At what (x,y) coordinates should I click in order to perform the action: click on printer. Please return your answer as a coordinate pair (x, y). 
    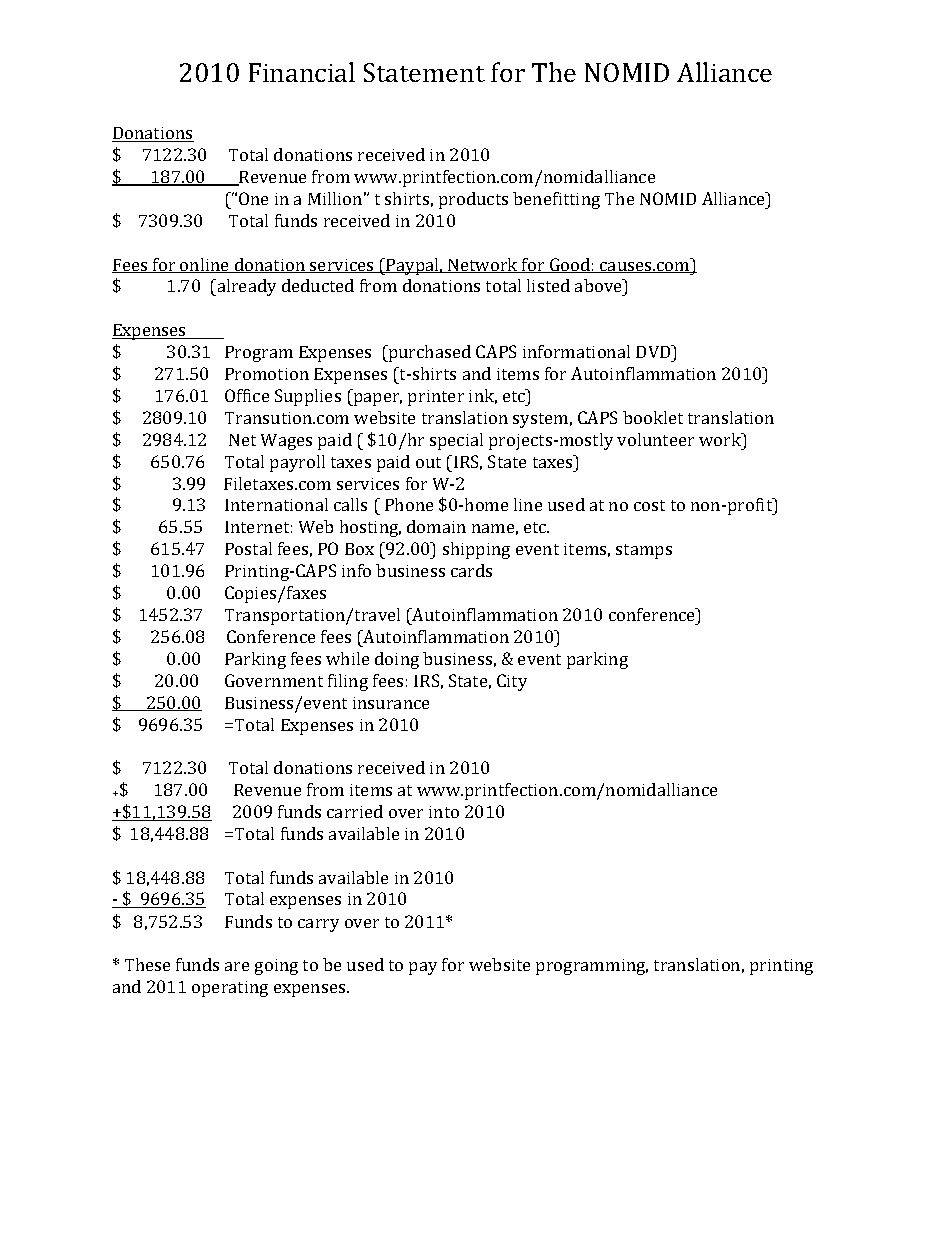
    Looking at the image, I should click on (436, 398).
